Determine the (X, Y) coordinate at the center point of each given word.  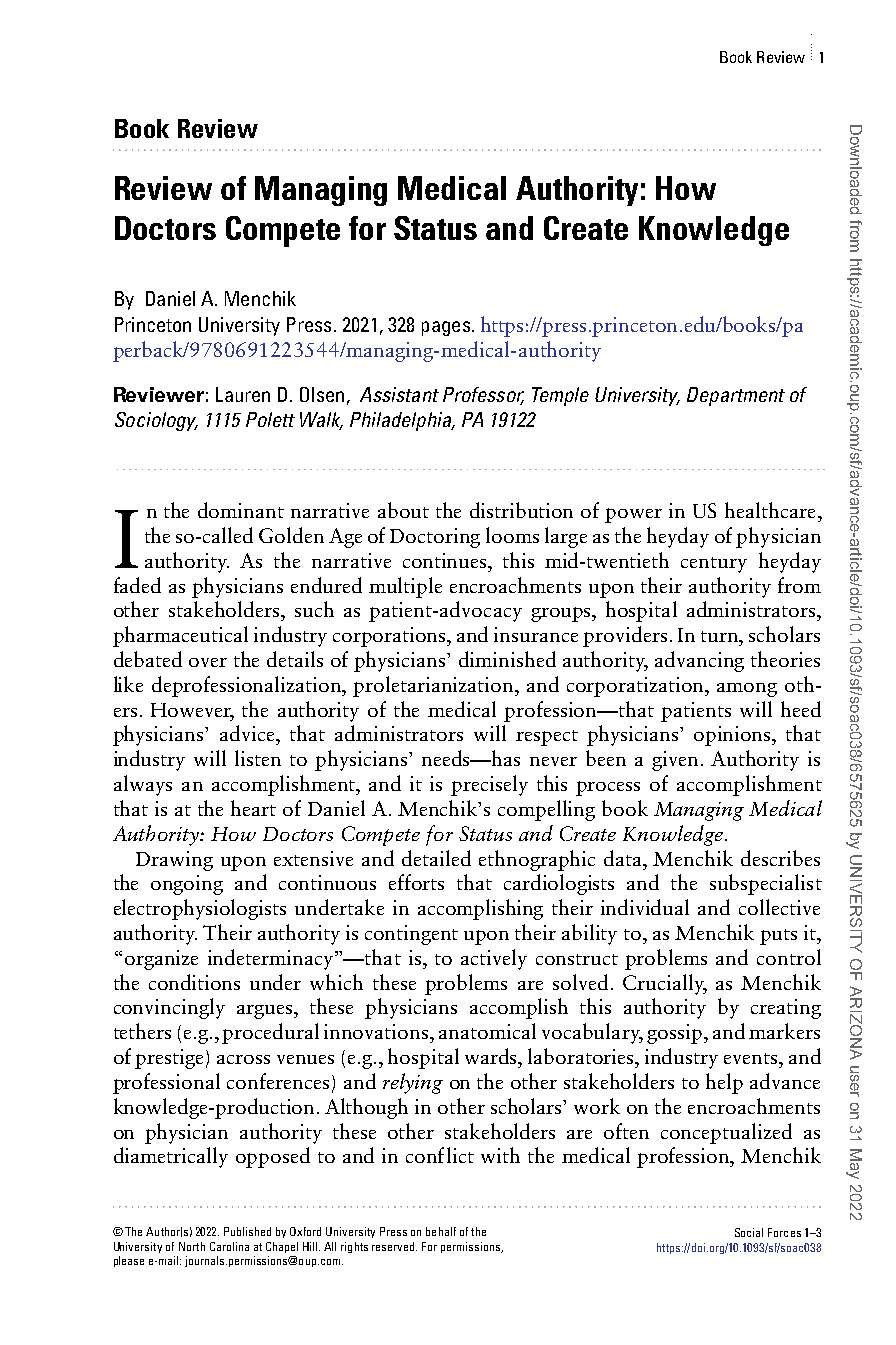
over (208, 662)
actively (494, 959)
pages (446, 328)
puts (778, 937)
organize (161, 960)
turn (721, 636)
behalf (441, 1231)
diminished (507, 659)
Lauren (243, 394)
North (192, 1246)
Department (736, 396)
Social (749, 1232)
